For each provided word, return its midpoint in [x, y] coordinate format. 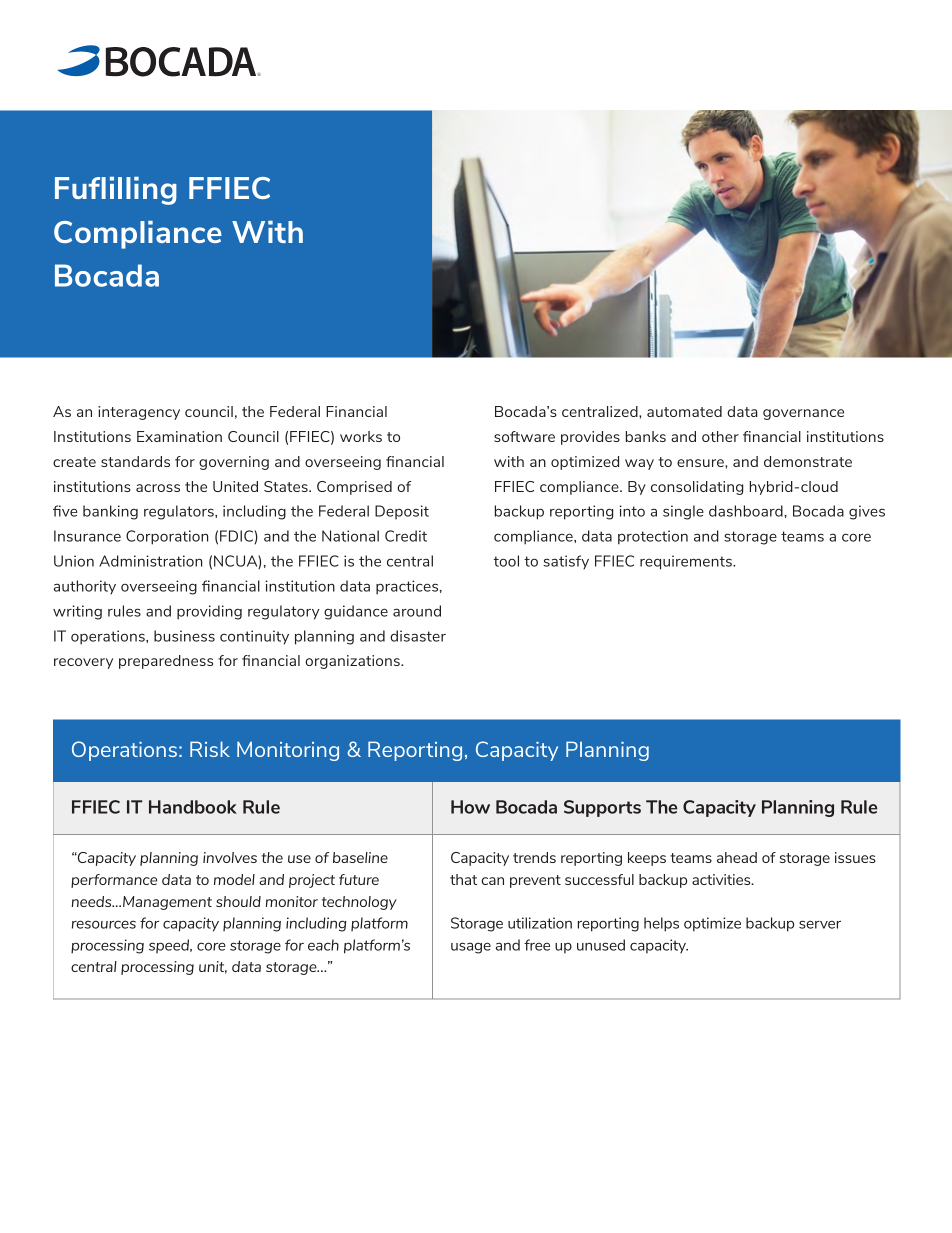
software [524, 436]
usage [471, 948]
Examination [179, 436]
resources [104, 924]
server [820, 924]
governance [803, 414]
